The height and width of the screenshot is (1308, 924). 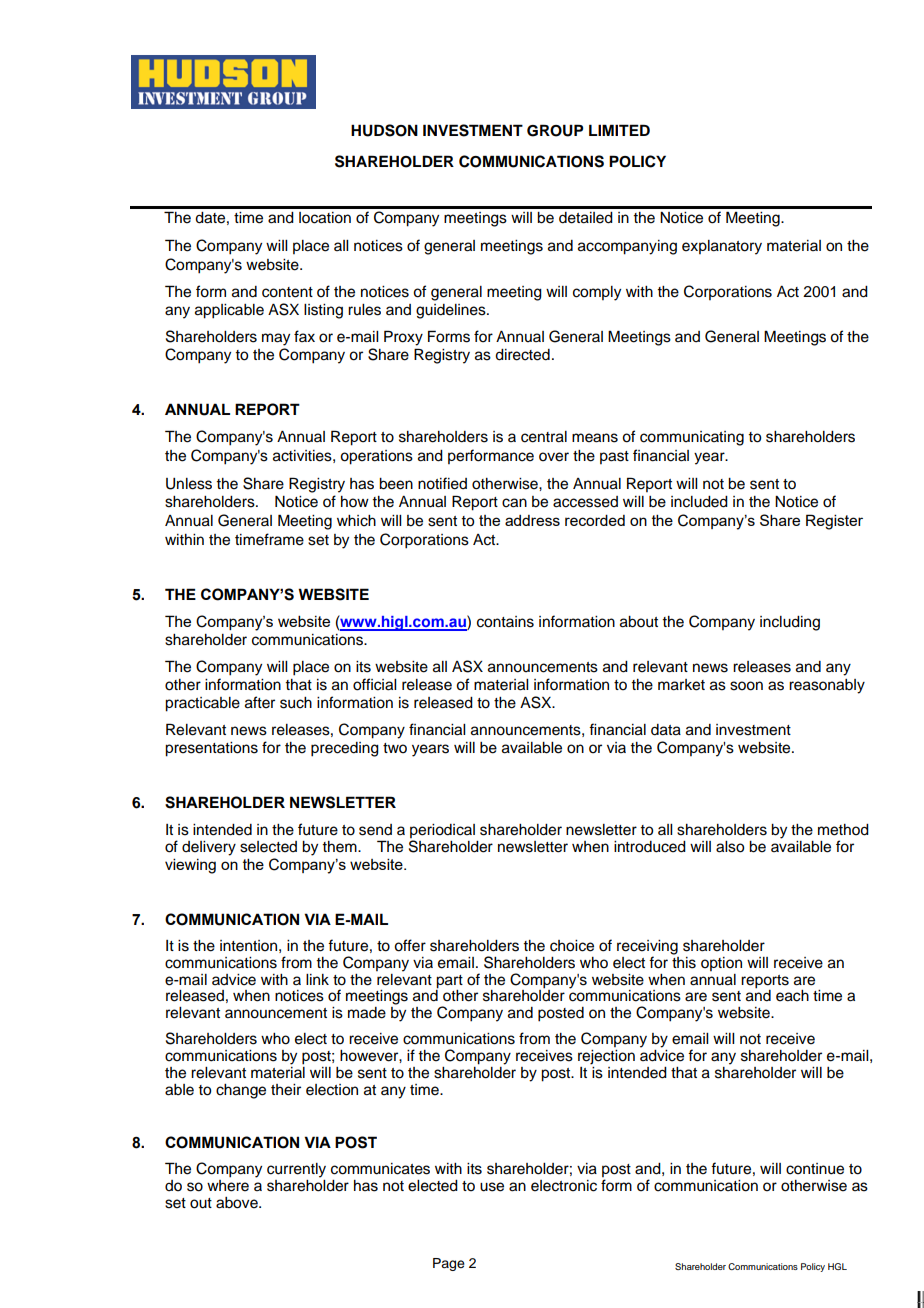 I want to click on above, so click(x=238, y=1203).
